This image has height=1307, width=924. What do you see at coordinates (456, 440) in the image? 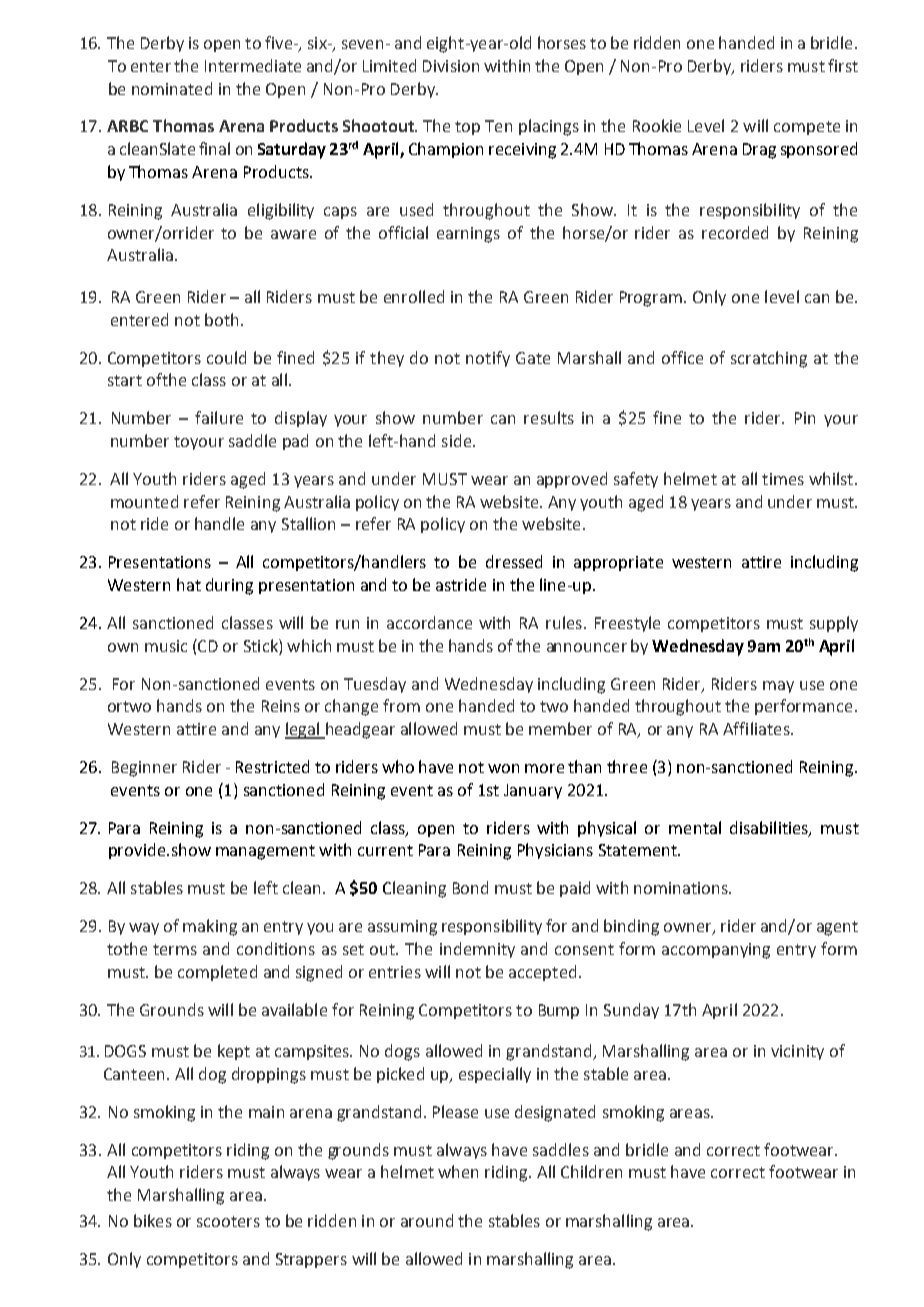
I see `side` at bounding box center [456, 440].
